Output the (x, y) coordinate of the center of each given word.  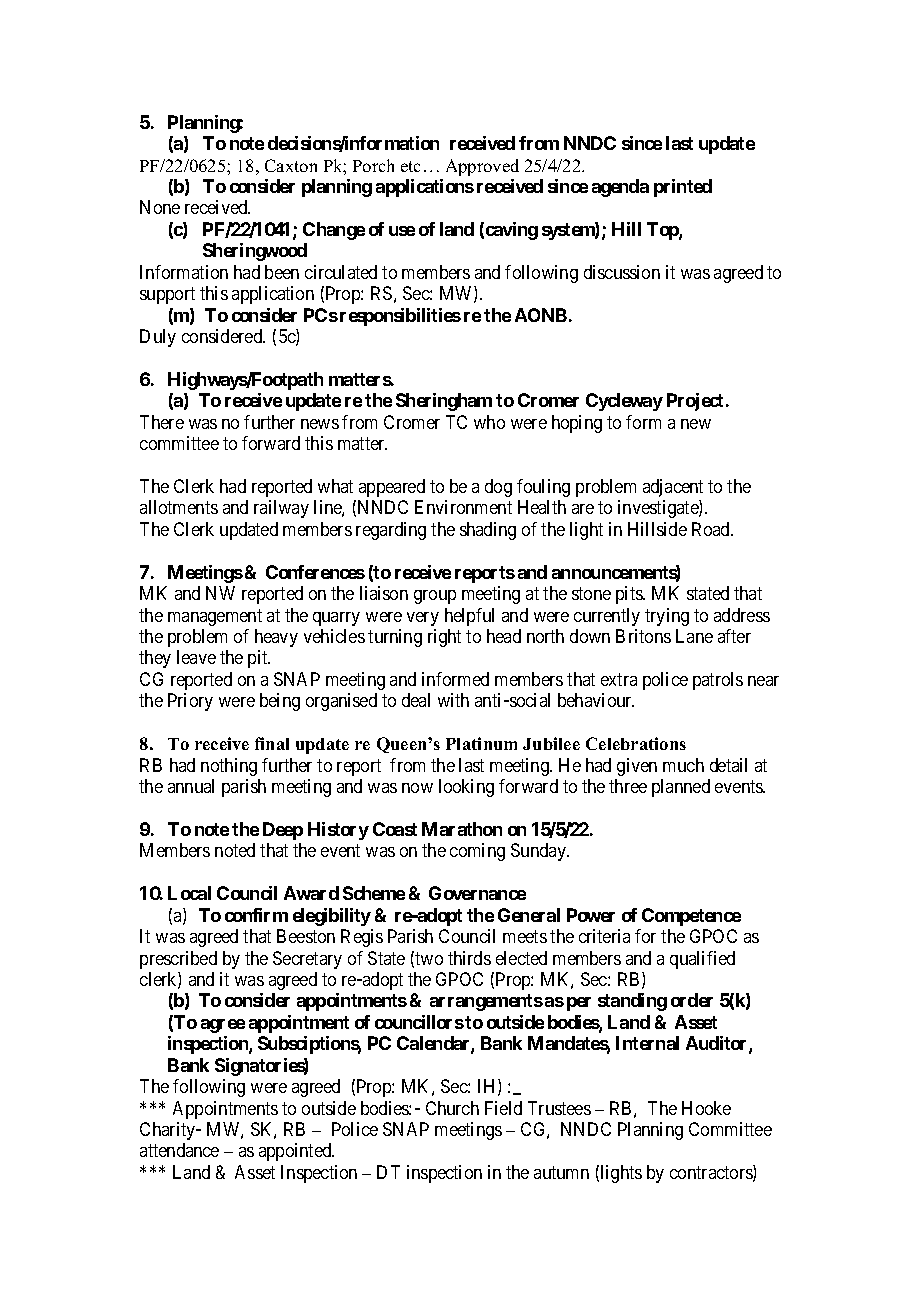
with (453, 700)
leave (196, 657)
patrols (718, 681)
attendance (179, 1150)
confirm (256, 915)
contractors (712, 1174)
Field (503, 1108)
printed (683, 188)
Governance (477, 893)
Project (697, 402)
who (489, 422)
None (160, 207)
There (162, 422)
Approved (482, 167)
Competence (691, 917)
